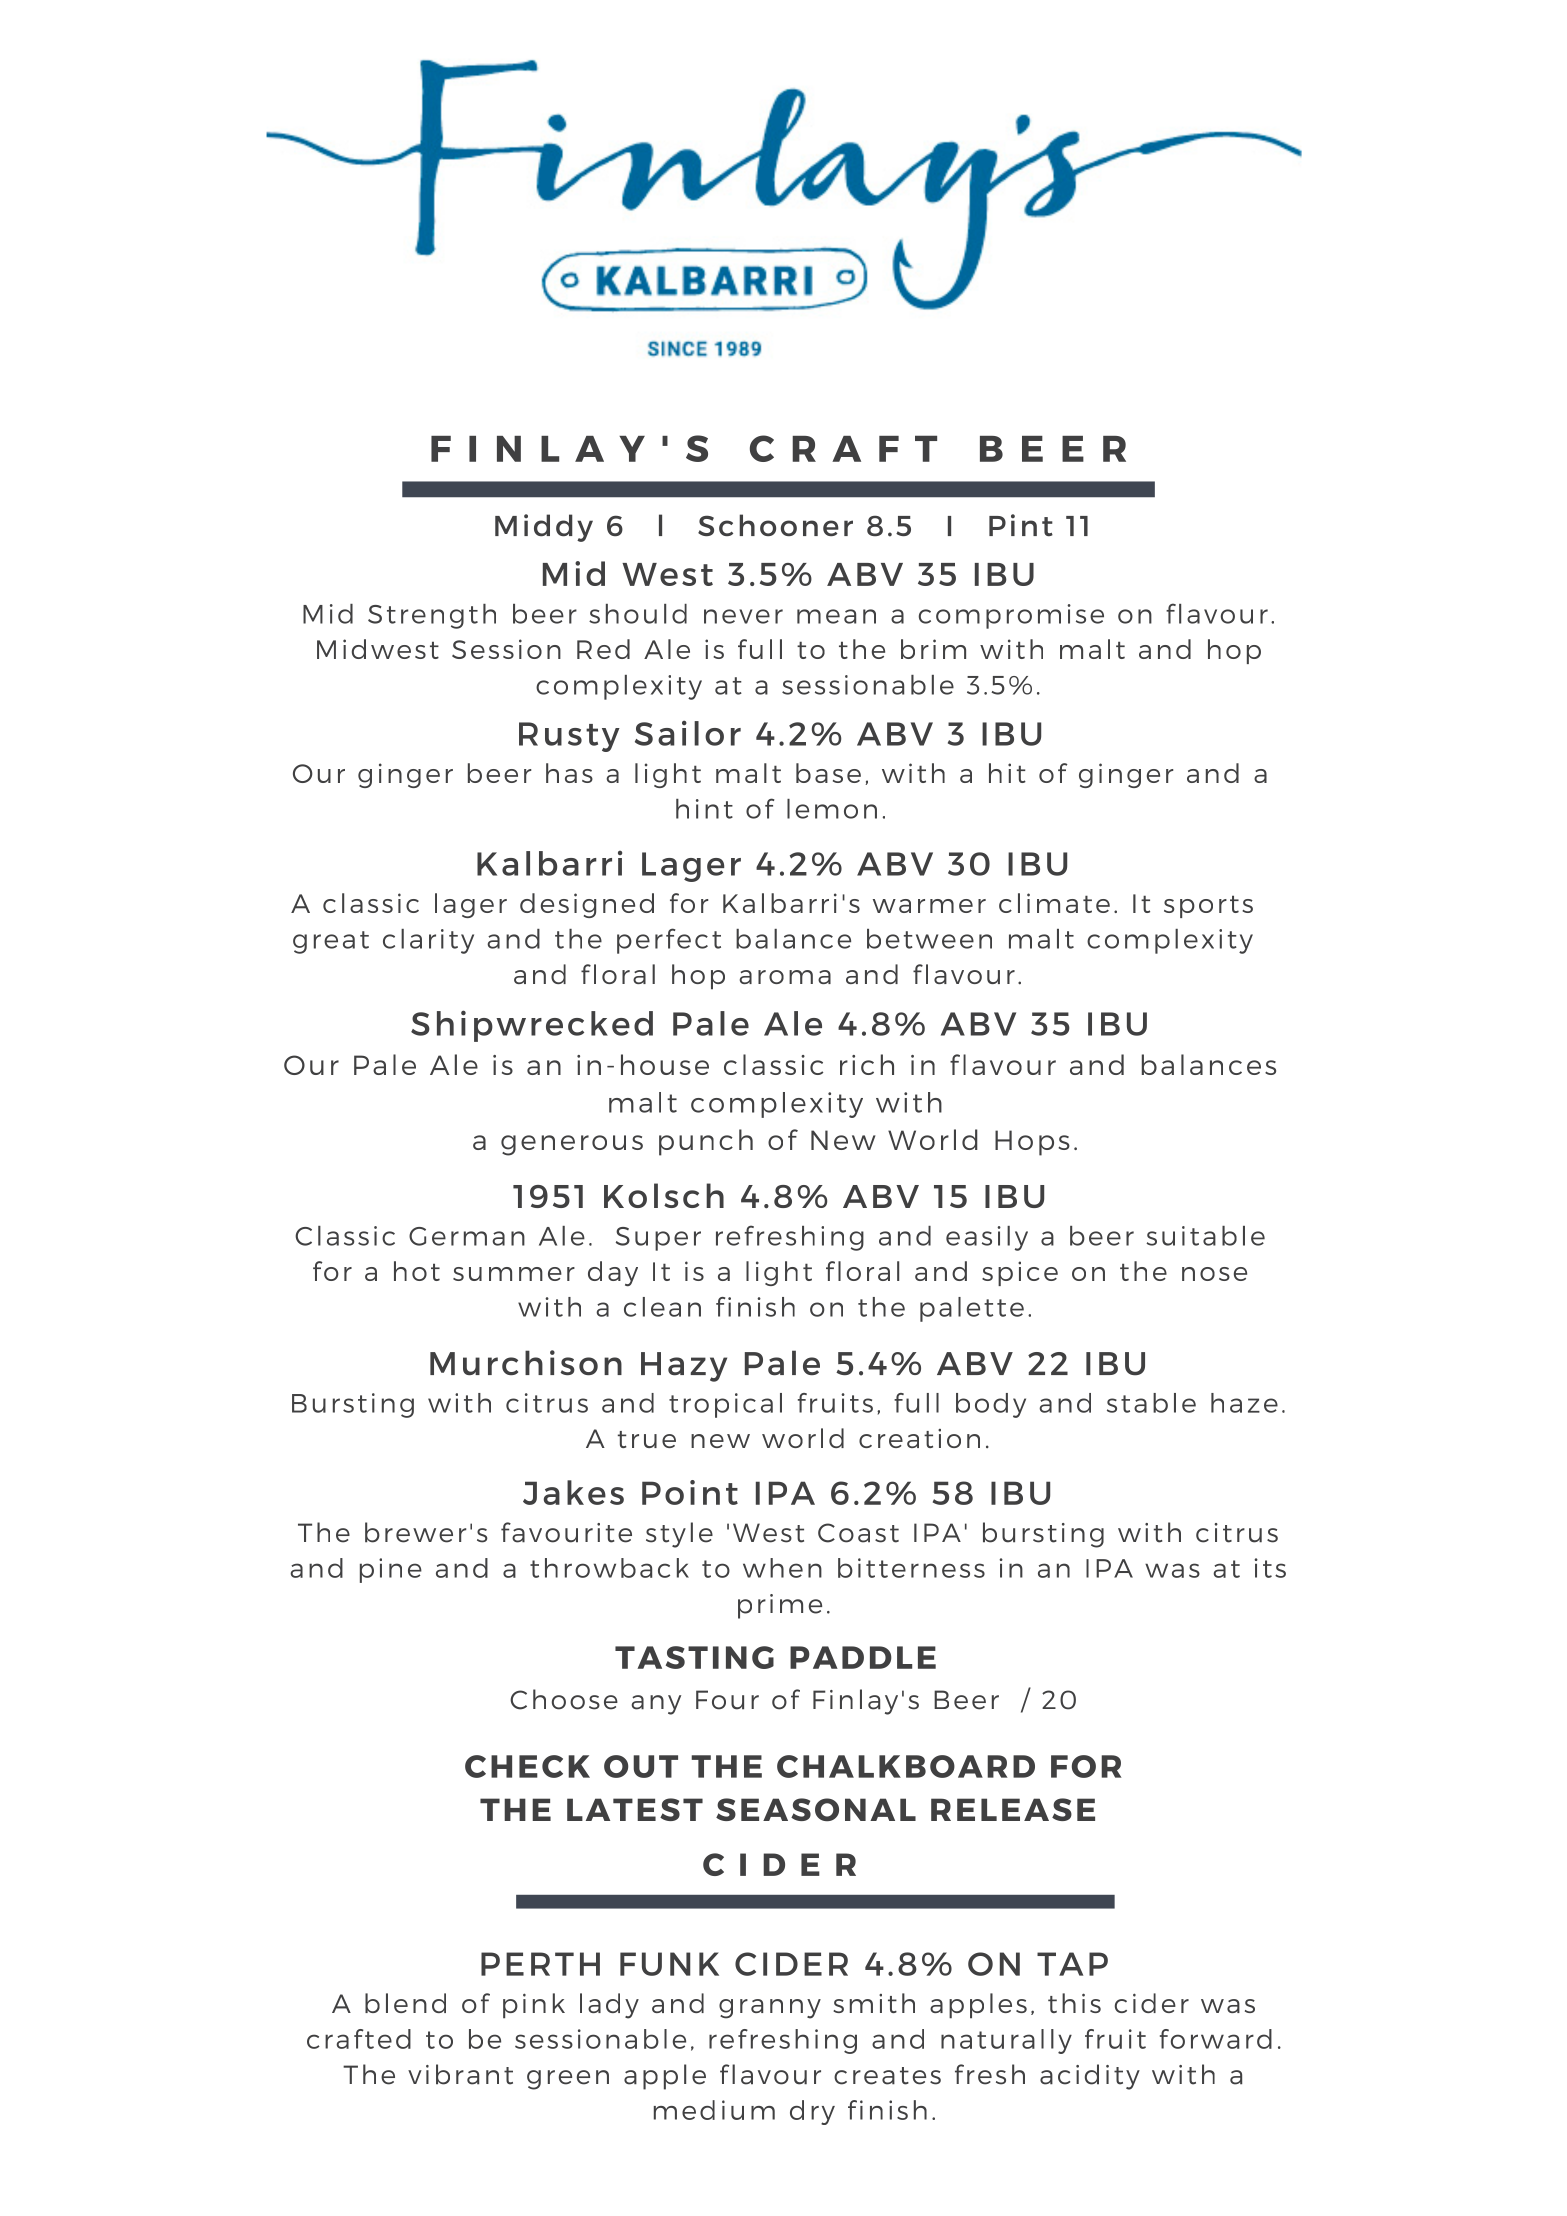  What do you see at coordinates (725, 1405) in the image?
I see `tropical` at bounding box center [725, 1405].
